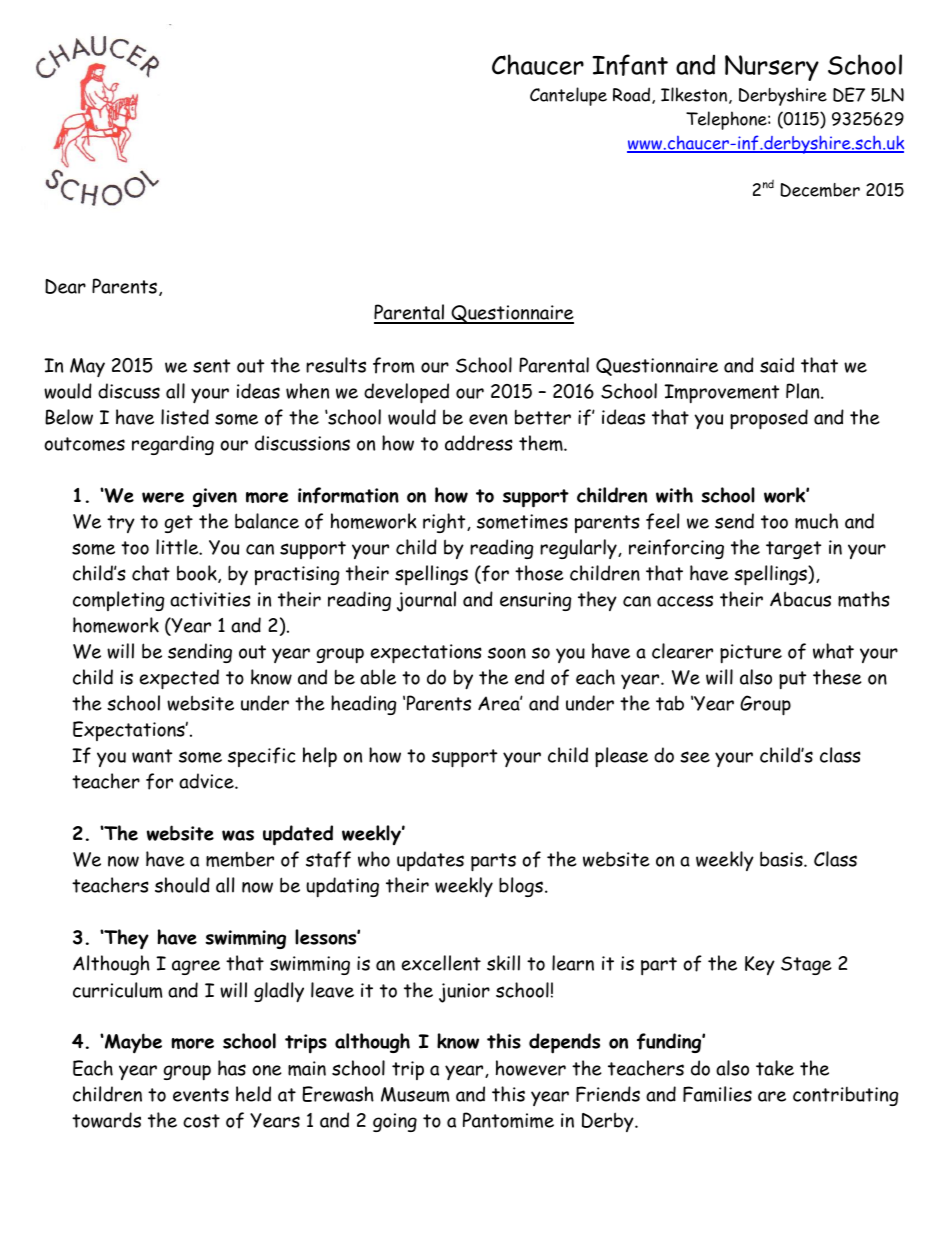 The height and width of the screenshot is (1233, 952). Describe the element at coordinates (426, 601) in the screenshot. I see `journal` at that location.
